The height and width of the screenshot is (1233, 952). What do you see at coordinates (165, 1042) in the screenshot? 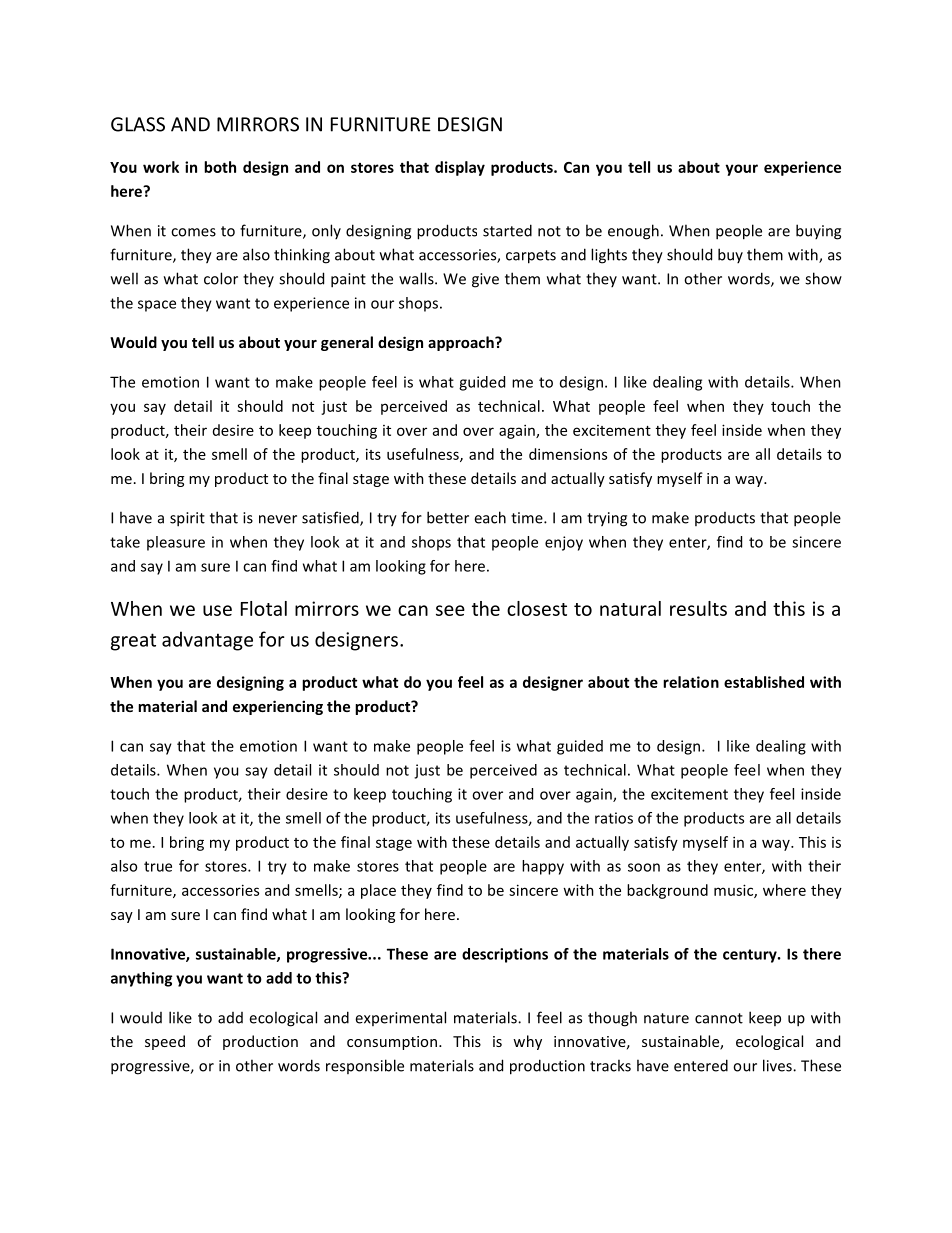
I see `speed` at bounding box center [165, 1042].
